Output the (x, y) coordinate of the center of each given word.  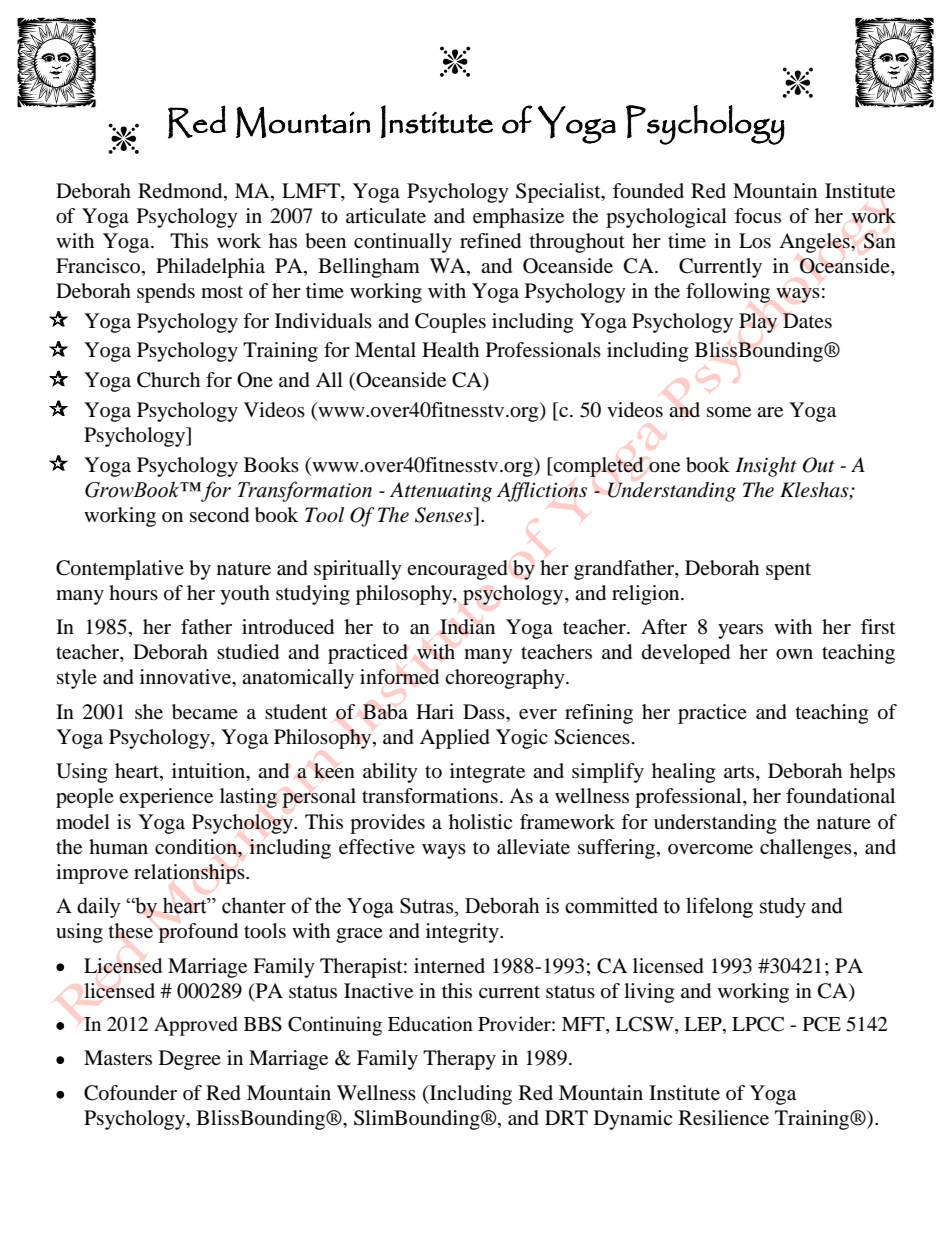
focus (758, 216)
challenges (806, 849)
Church (168, 380)
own (794, 654)
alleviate (533, 847)
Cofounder (130, 1093)
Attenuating (441, 492)
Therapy (459, 1060)
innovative (187, 678)
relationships (190, 874)
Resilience (724, 1118)
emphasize (518, 218)
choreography (506, 679)
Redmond (181, 191)
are (770, 412)
